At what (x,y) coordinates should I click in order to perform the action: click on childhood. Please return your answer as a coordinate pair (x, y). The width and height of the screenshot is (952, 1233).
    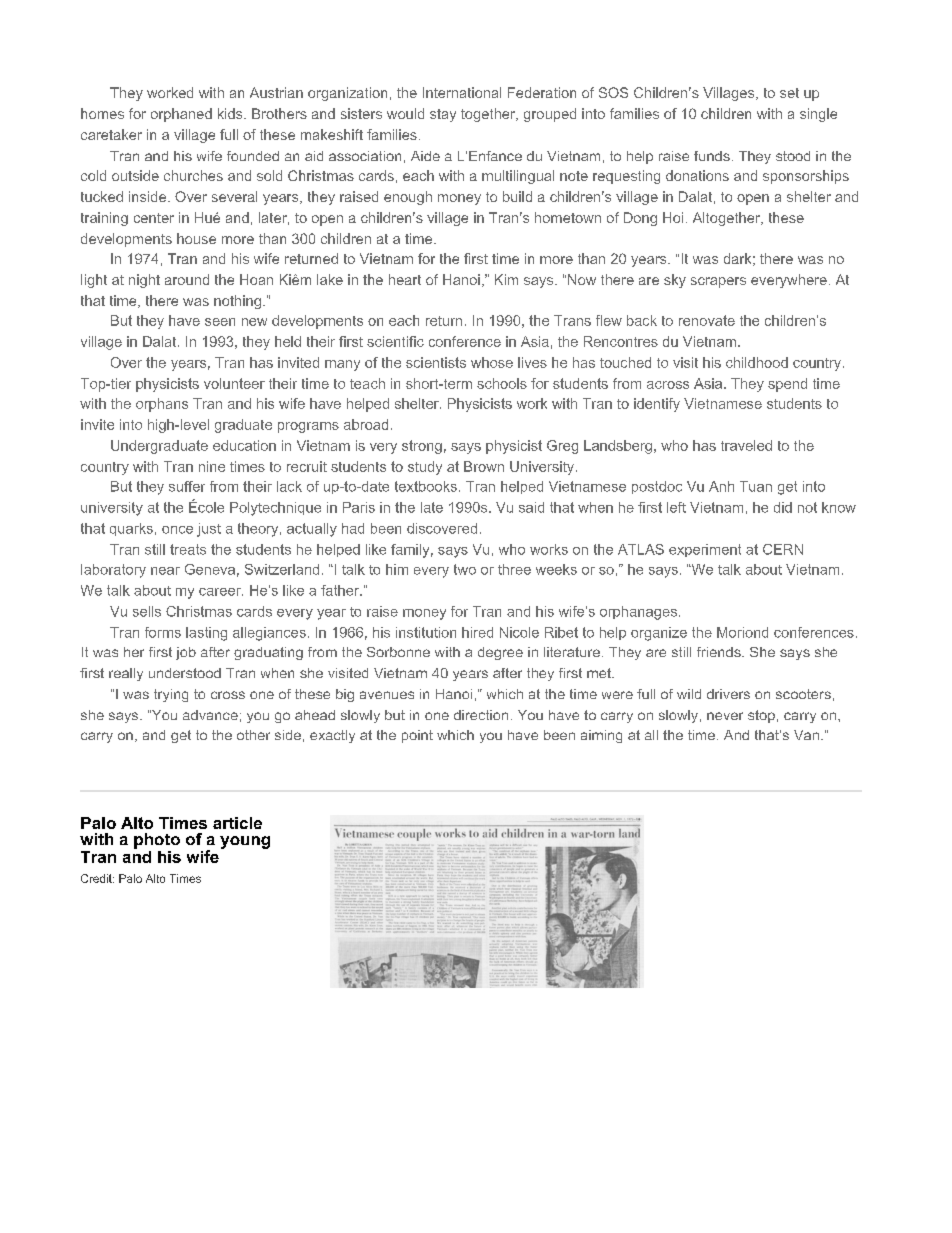
    Looking at the image, I should click on (757, 362).
